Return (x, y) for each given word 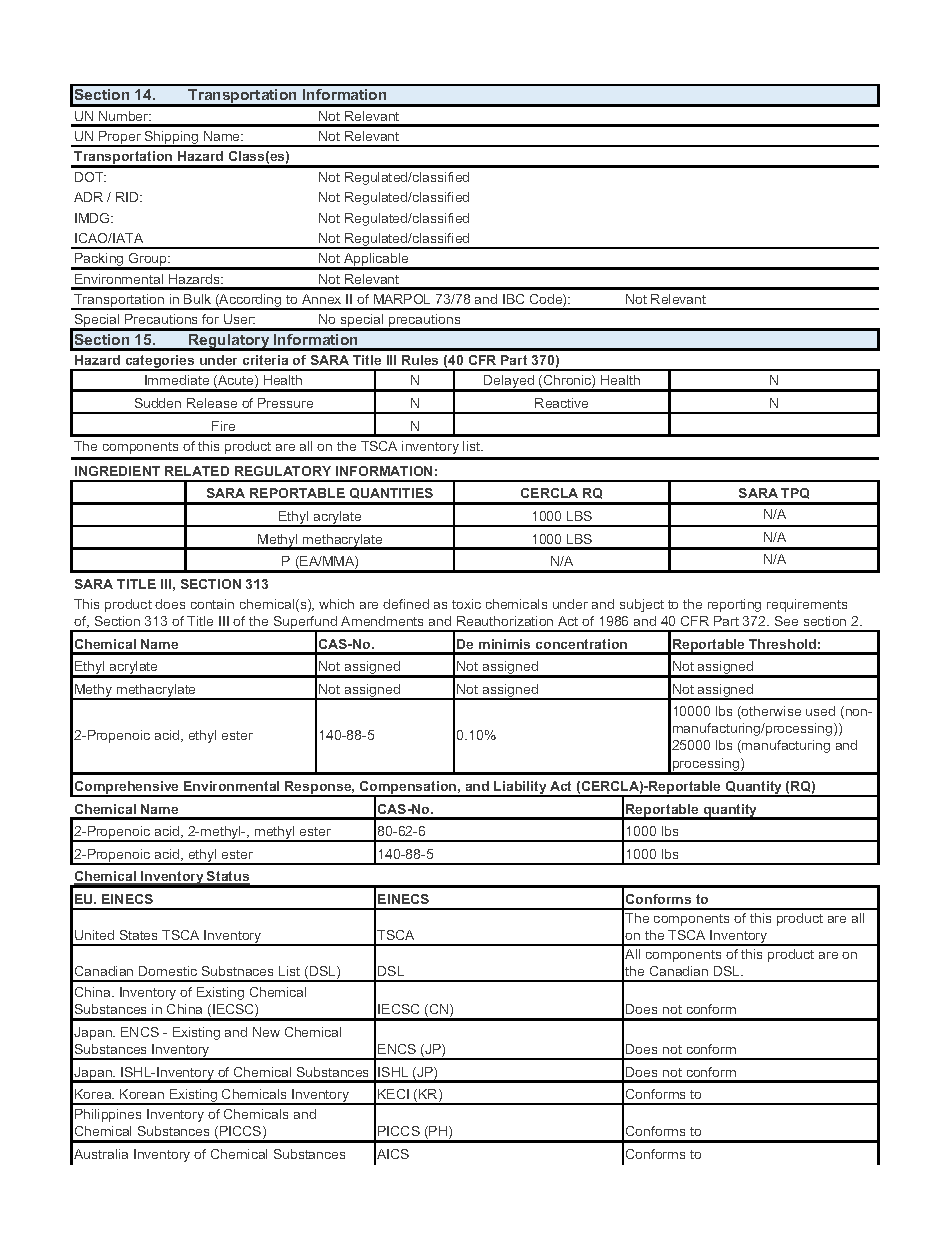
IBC (513, 299)
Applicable (376, 261)
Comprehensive (127, 789)
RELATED (197, 471)
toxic (466, 604)
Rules (420, 360)
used (820, 711)
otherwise (770, 712)
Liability (520, 789)
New (266, 1032)
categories (160, 363)
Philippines (108, 1115)
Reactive (561, 403)
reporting (734, 605)
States (138, 935)
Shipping (172, 139)
